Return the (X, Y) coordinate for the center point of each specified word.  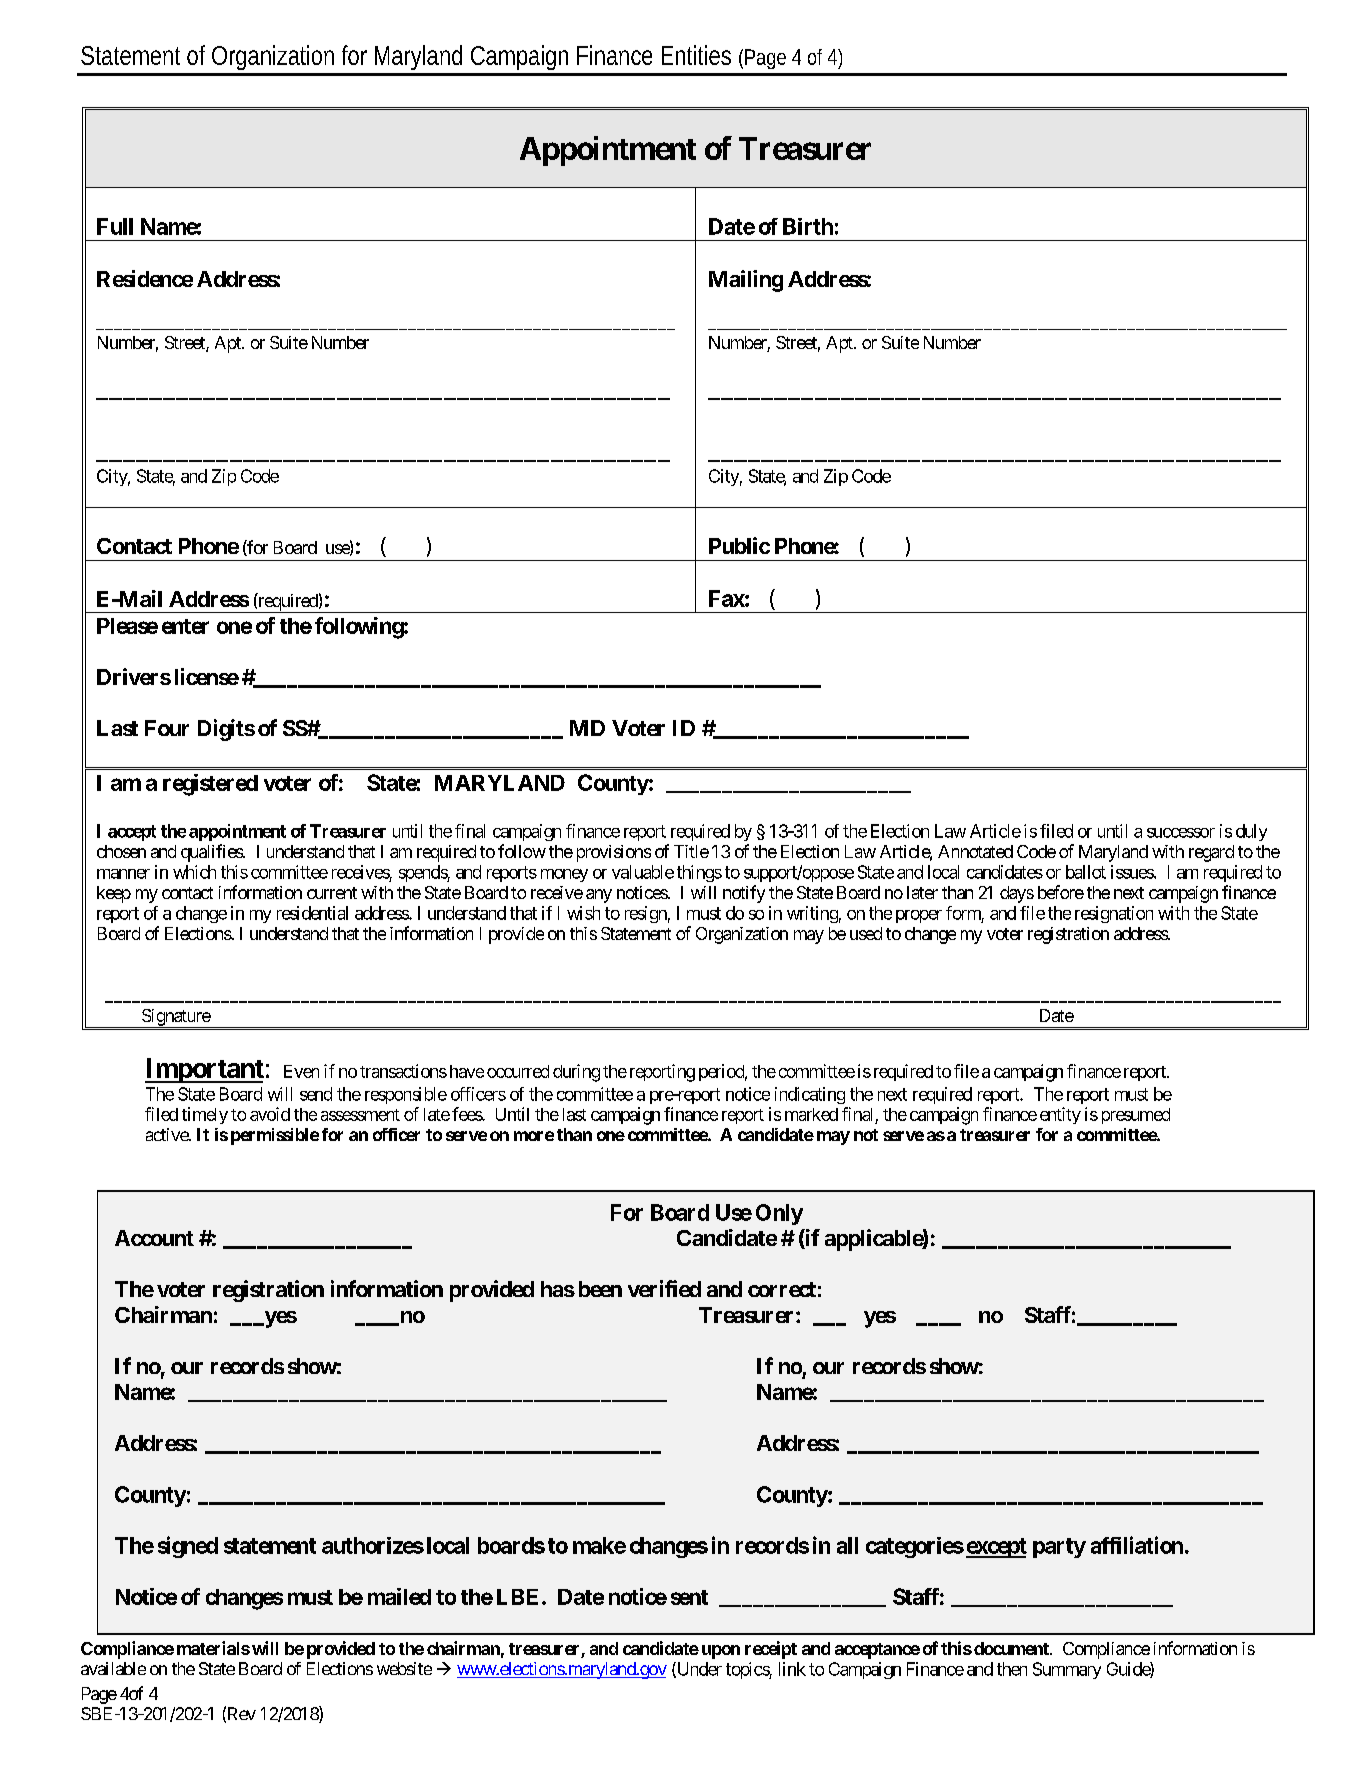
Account (154, 1238)
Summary (1067, 1670)
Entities (696, 55)
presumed (1136, 1116)
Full (115, 226)
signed (188, 1547)
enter (185, 626)
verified (664, 1288)
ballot (1086, 872)
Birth (808, 226)
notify (744, 894)
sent (689, 1597)
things (699, 873)
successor (1181, 833)
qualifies (212, 853)
